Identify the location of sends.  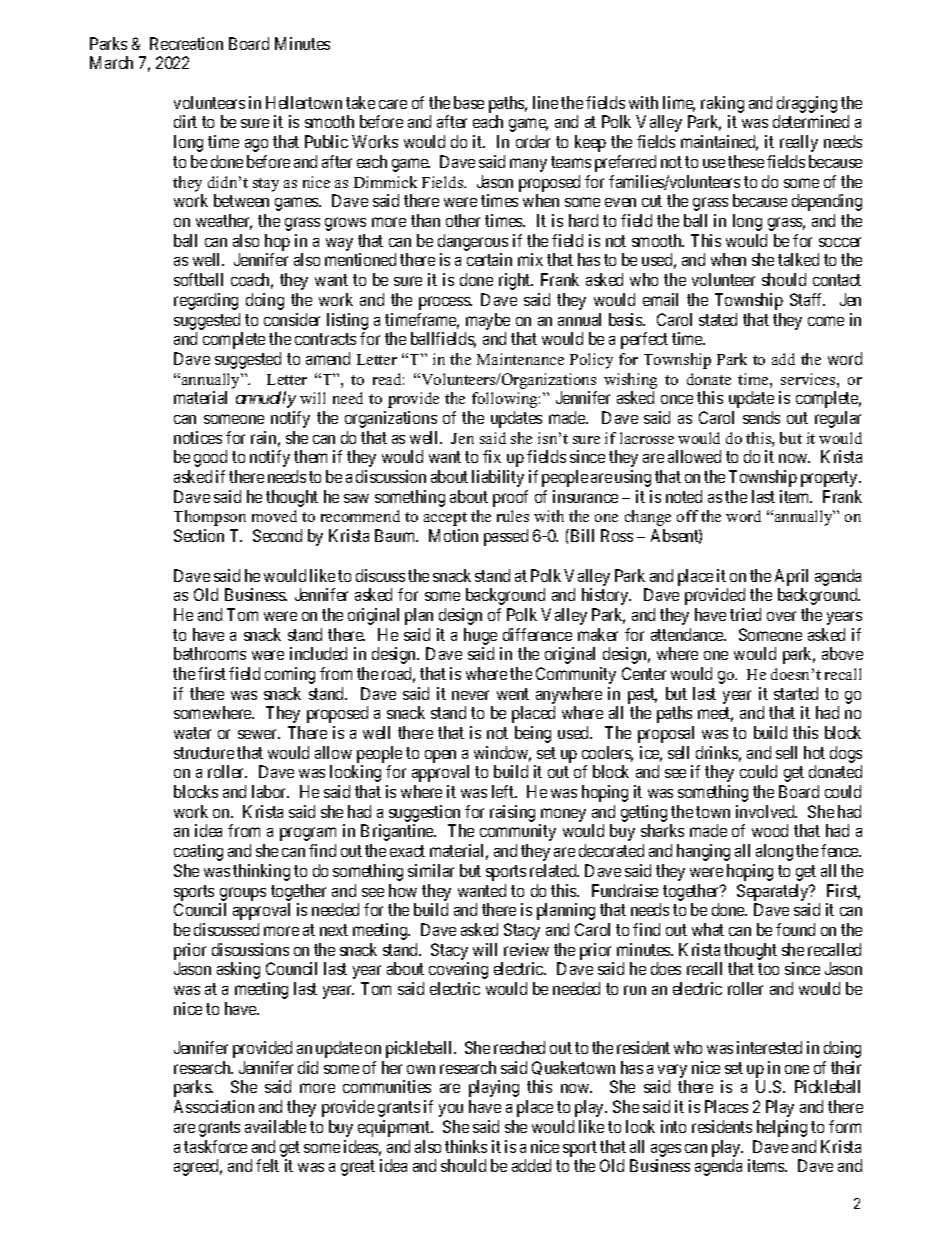
(761, 417).
